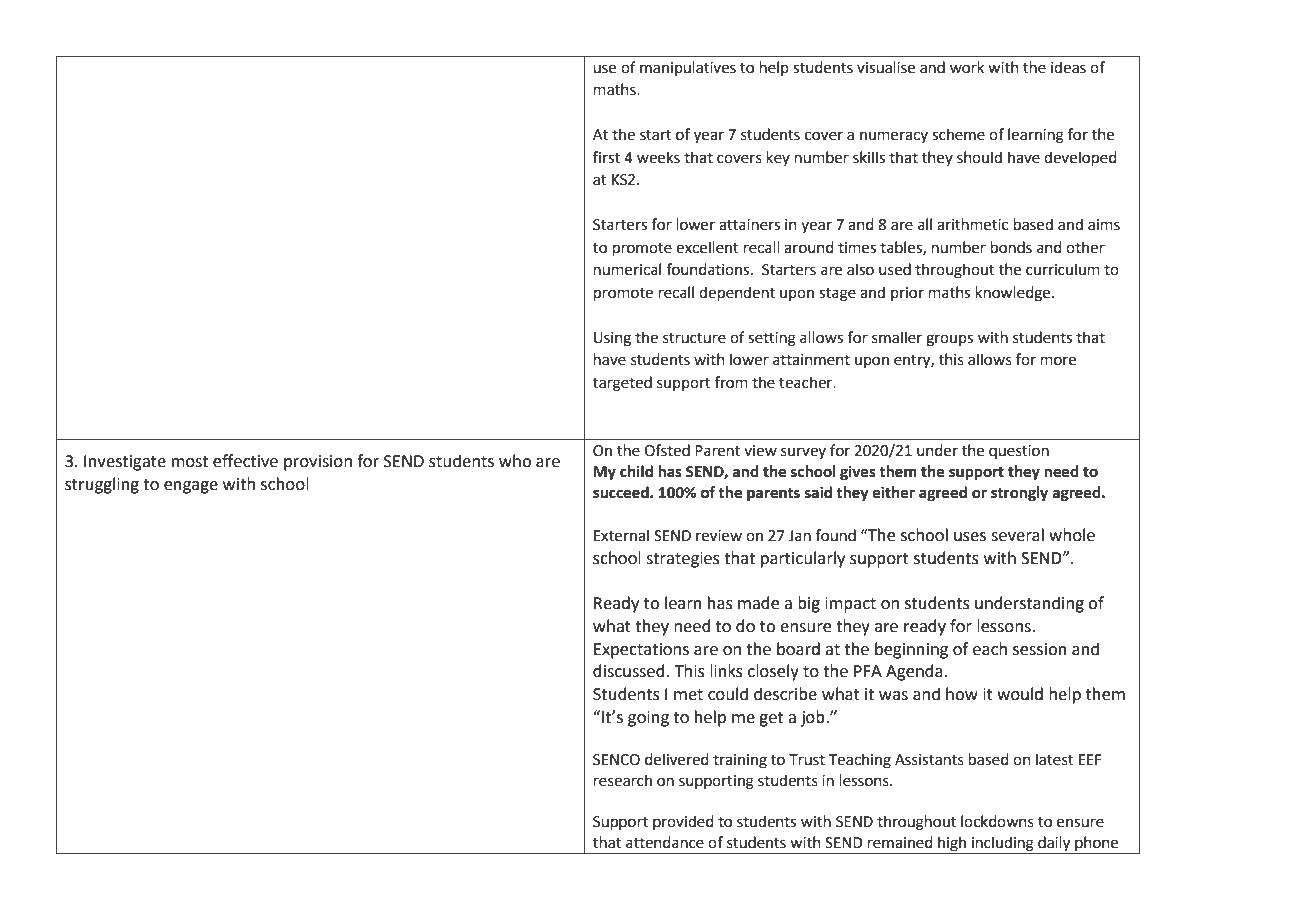 This document has height=924, width=1308. Describe the element at coordinates (245, 461) in the document. I see `effective` at that location.
